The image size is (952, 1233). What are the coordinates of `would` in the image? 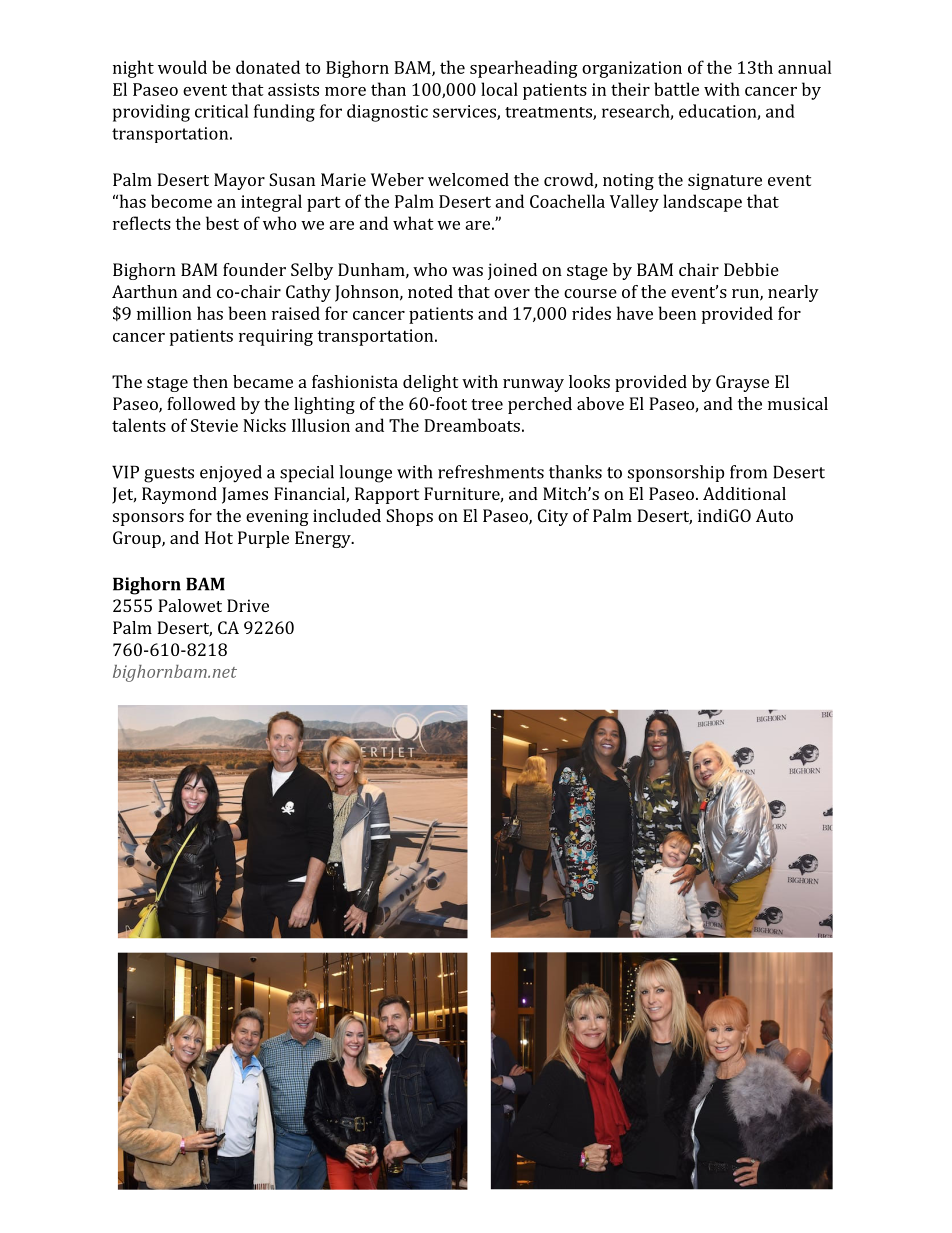 It's located at (182, 67).
